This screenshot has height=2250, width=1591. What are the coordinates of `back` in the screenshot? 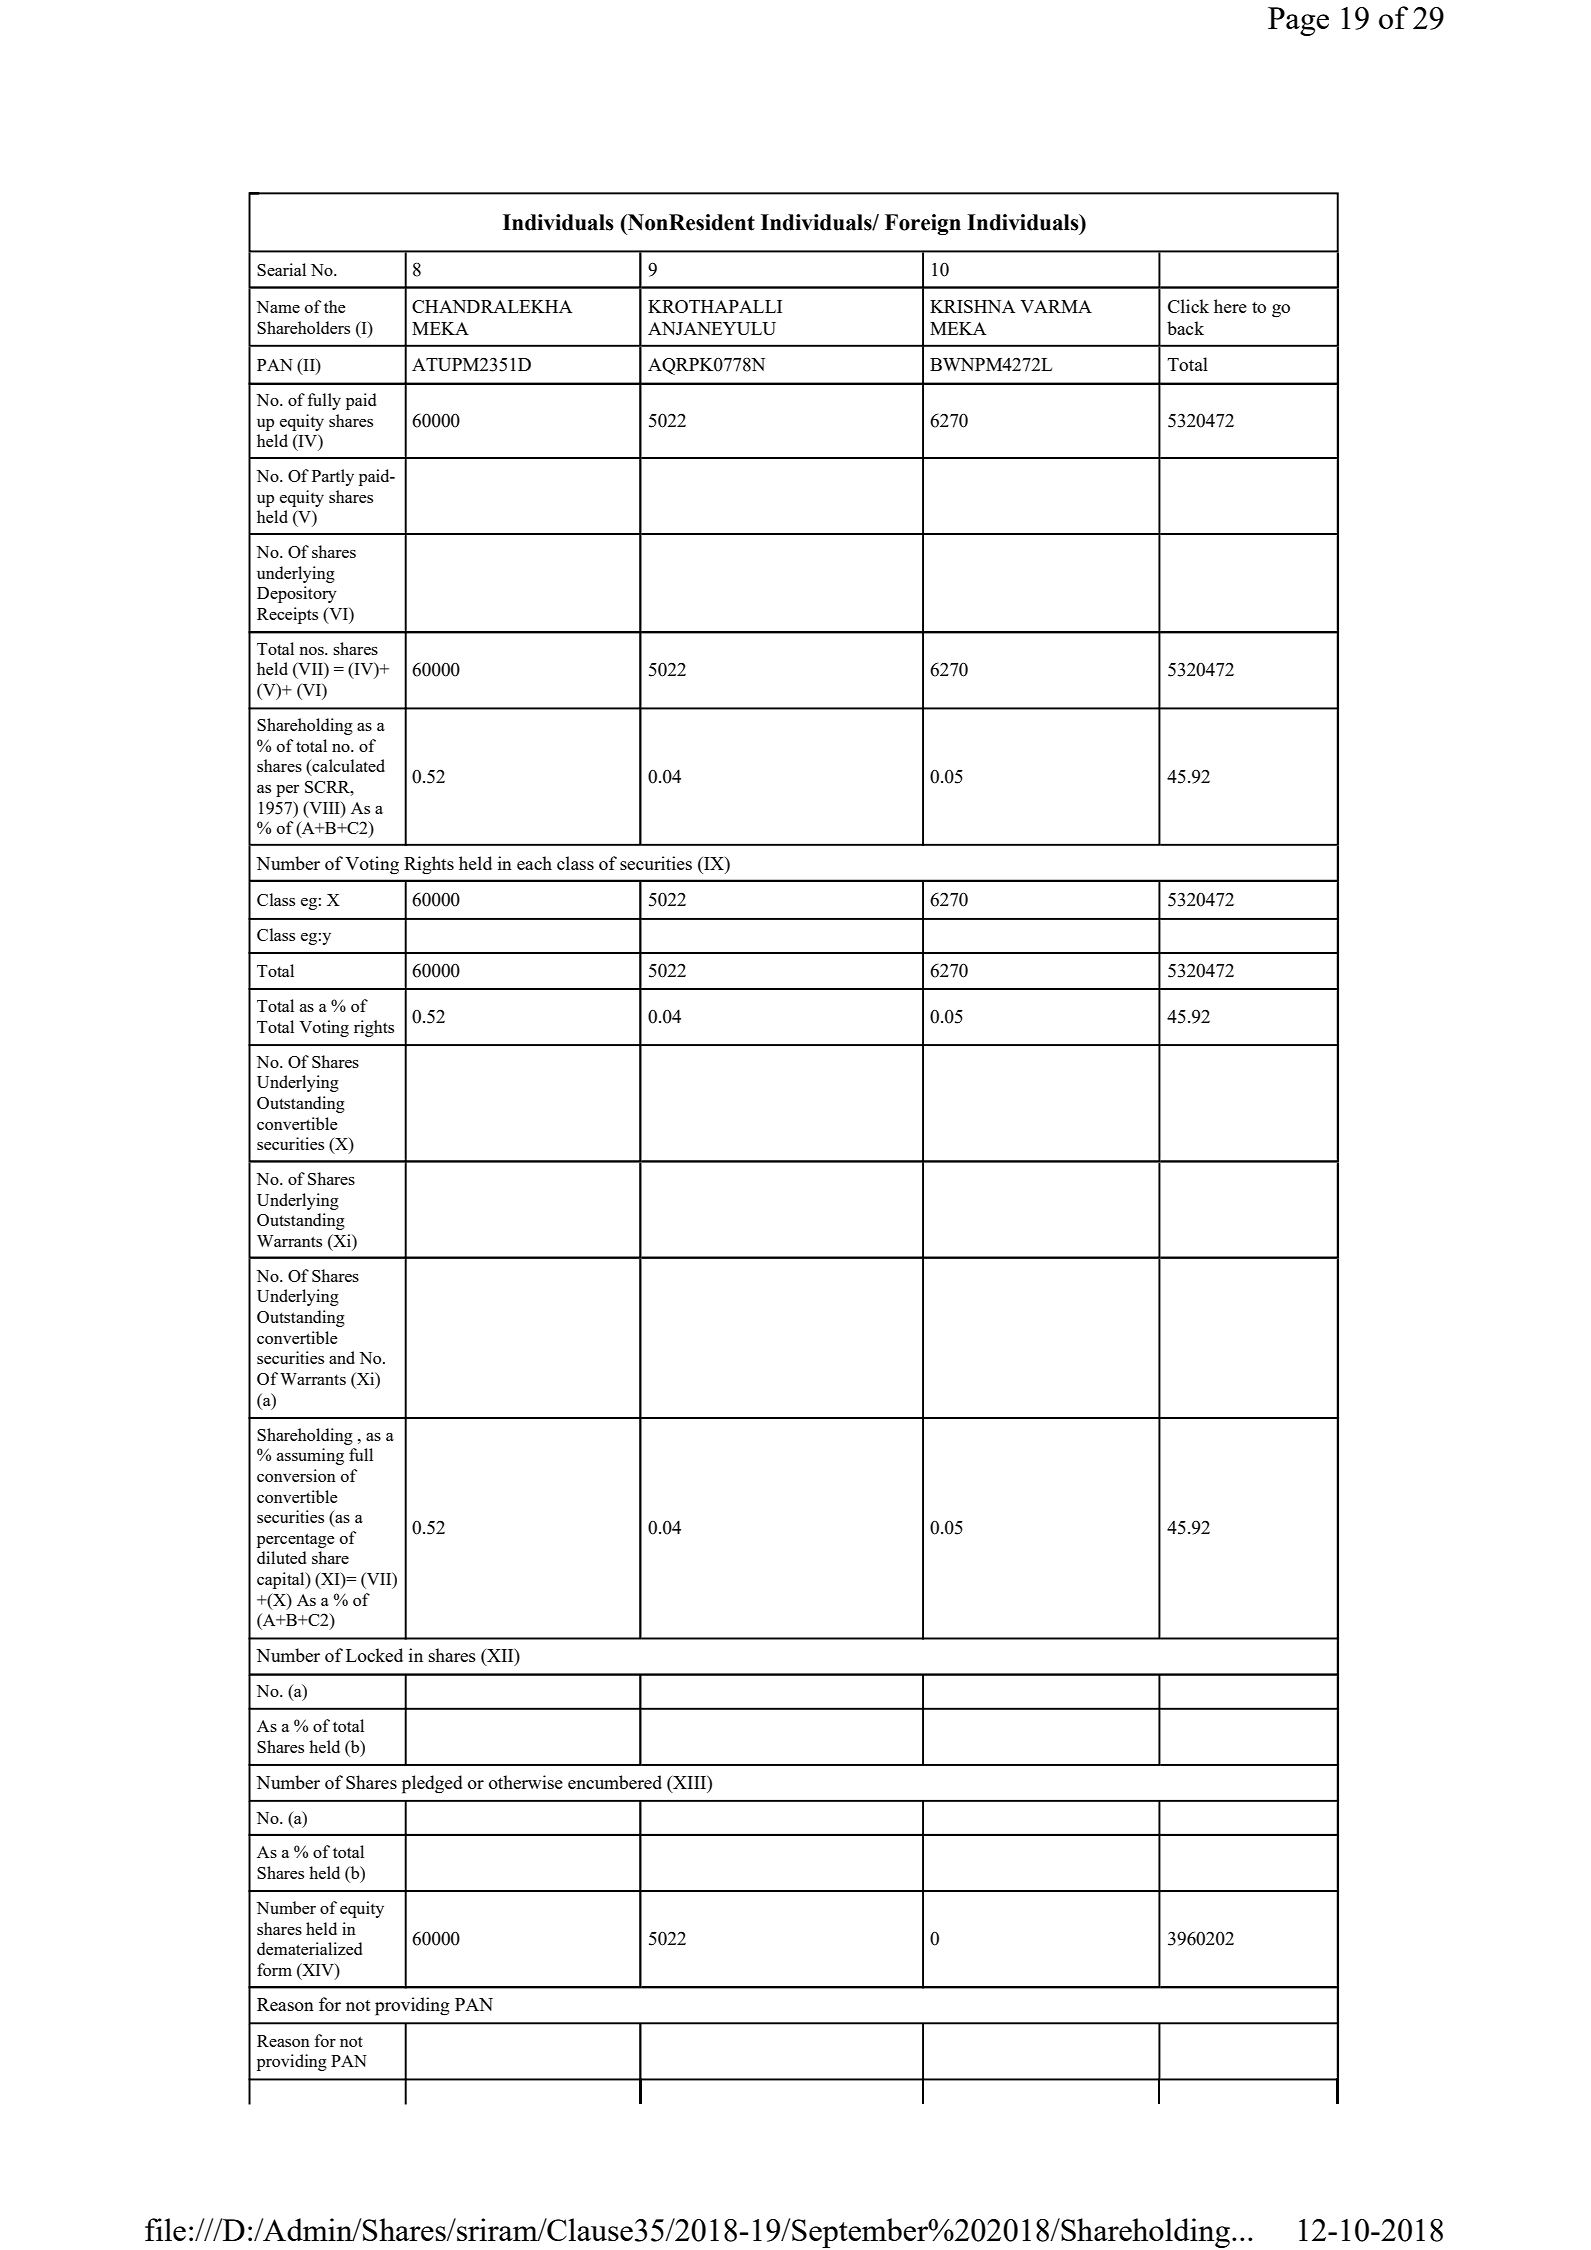 It's located at (1185, 328).
